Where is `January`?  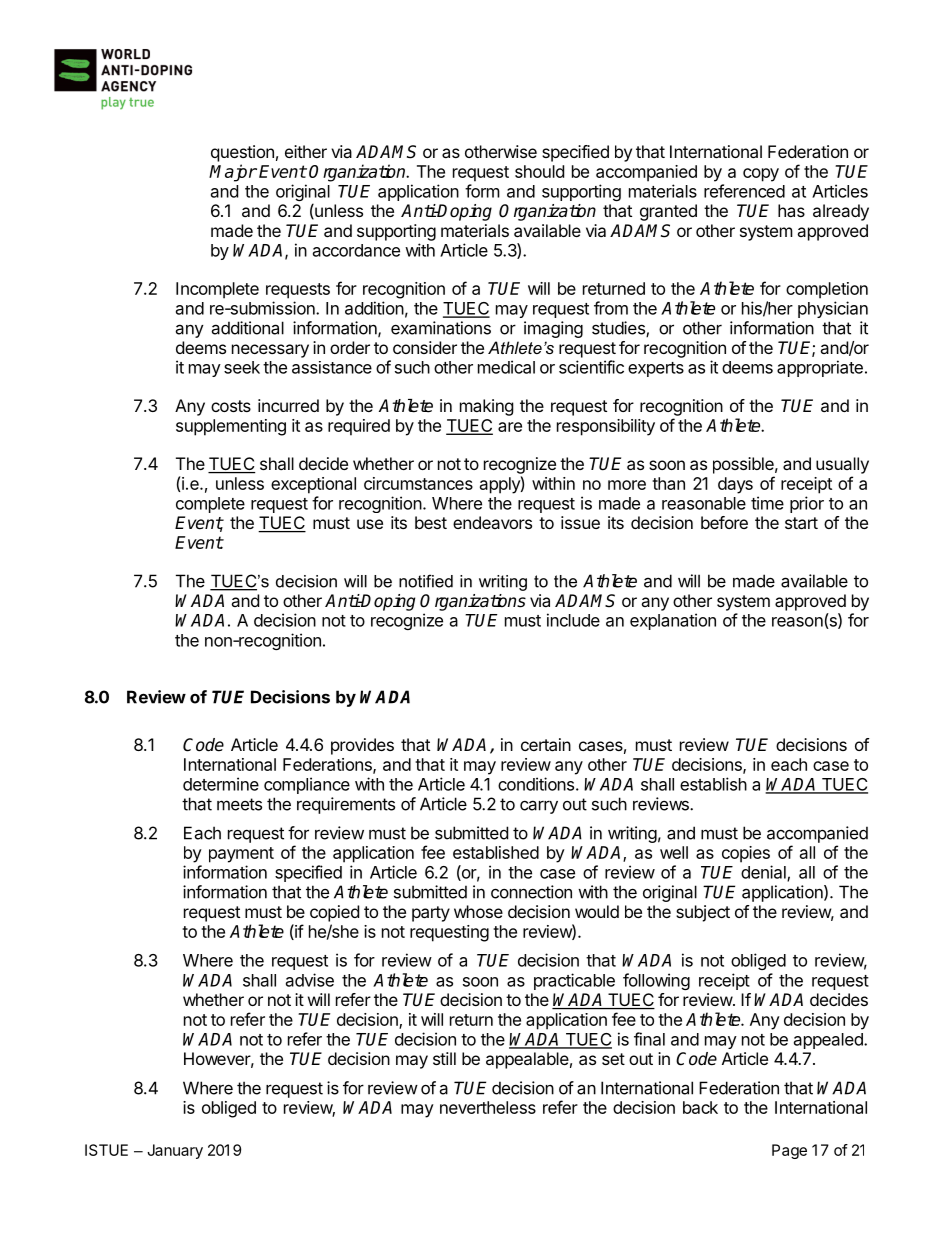 January is located at coordinates (175, 1151).
